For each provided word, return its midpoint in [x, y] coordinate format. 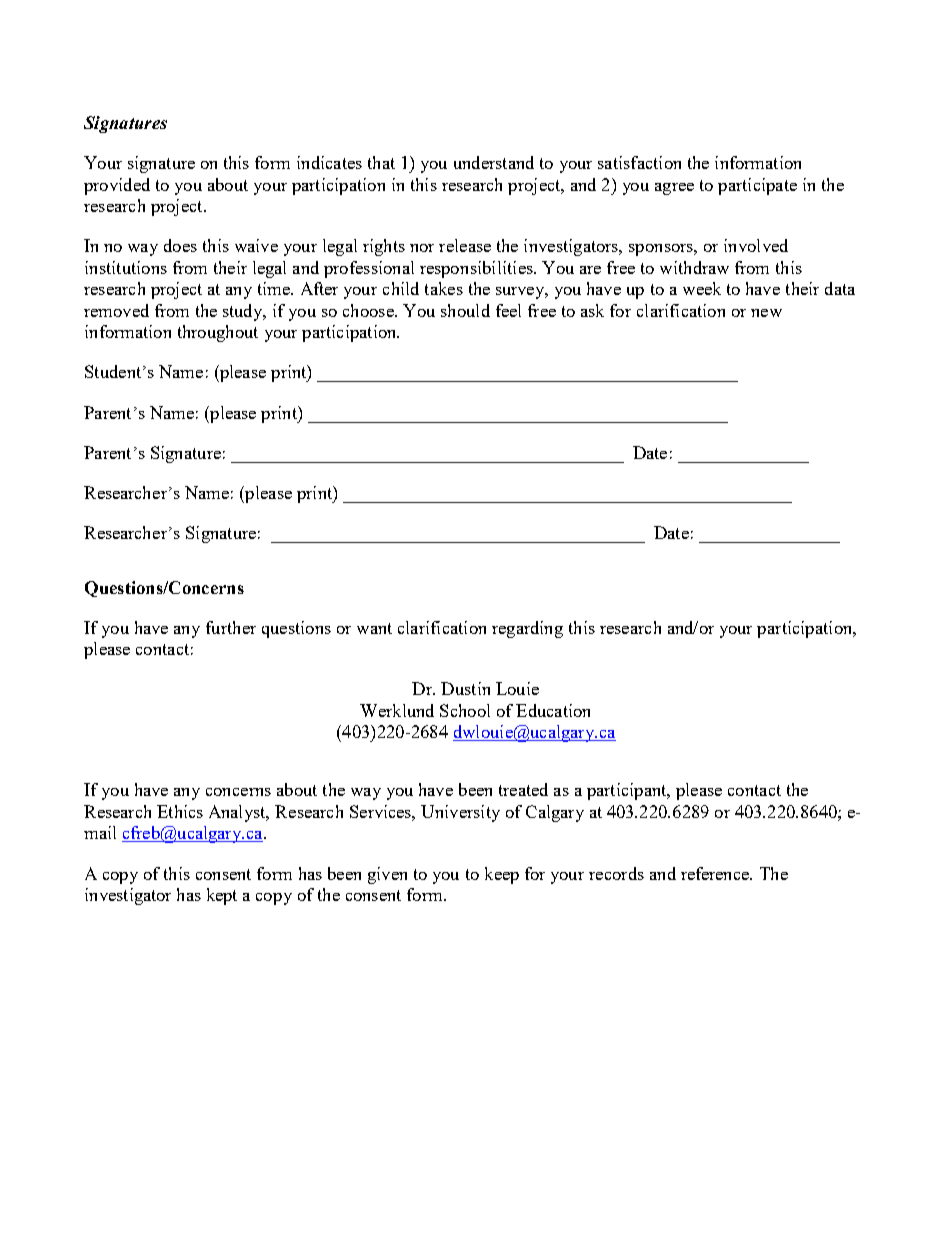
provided [117, 186]
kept [222, 896]
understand [494, 162]
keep [502, 875]
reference [716, 873]
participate [757, 186]
